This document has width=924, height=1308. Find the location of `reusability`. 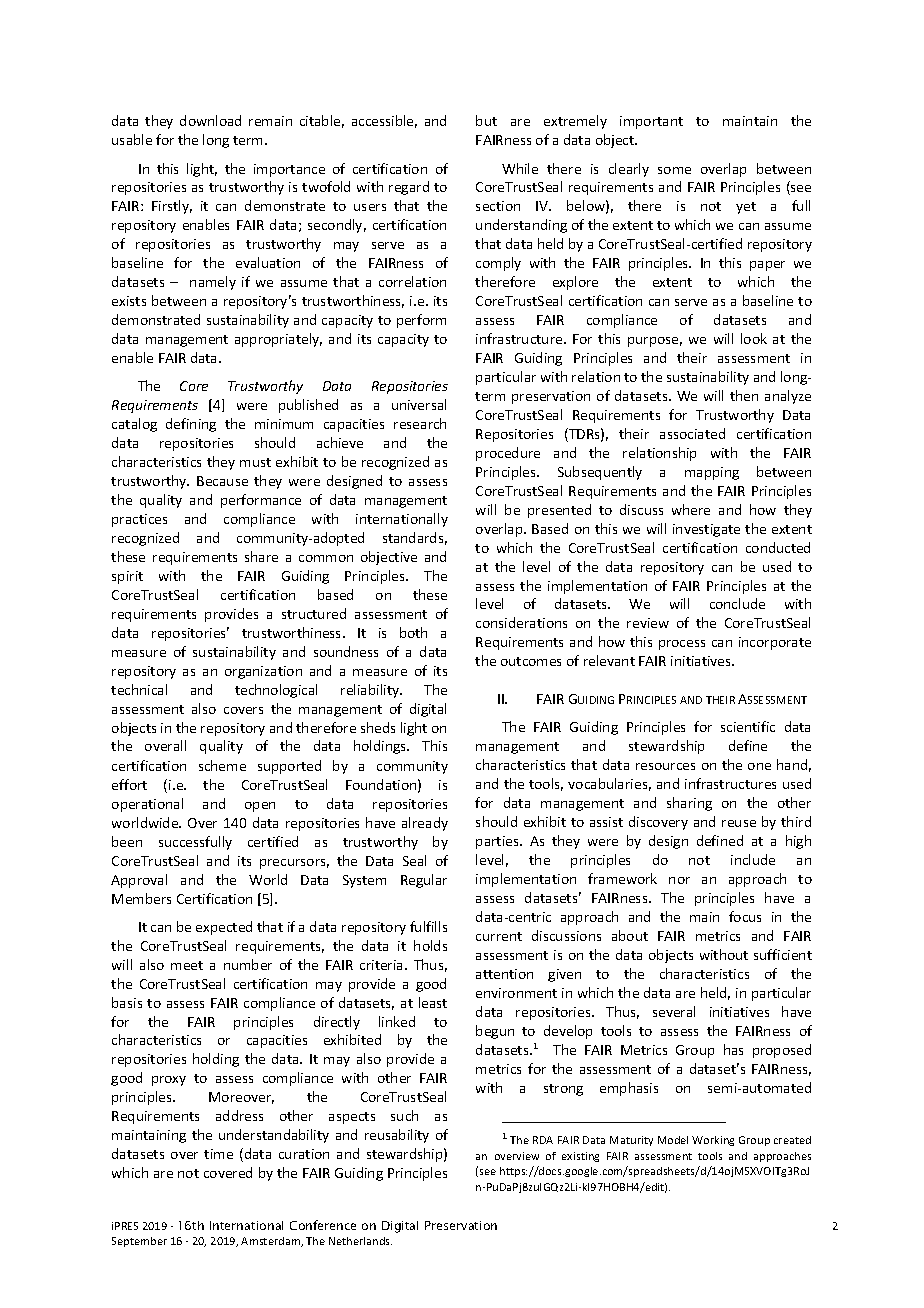

reusability is located at coordinates (397, 1136).
